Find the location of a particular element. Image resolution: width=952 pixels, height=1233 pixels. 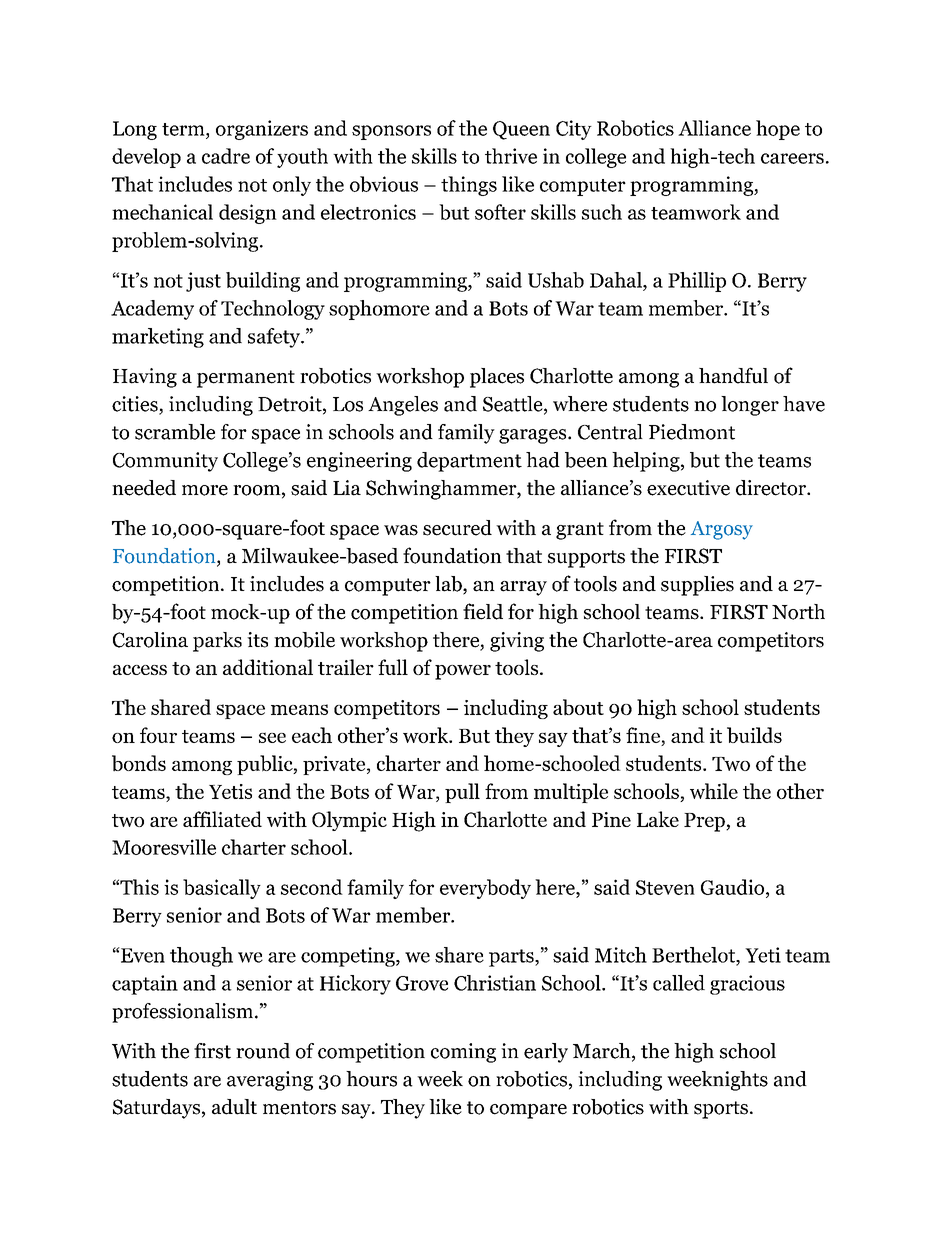

affiliated is located at coordinates (222, 819).
